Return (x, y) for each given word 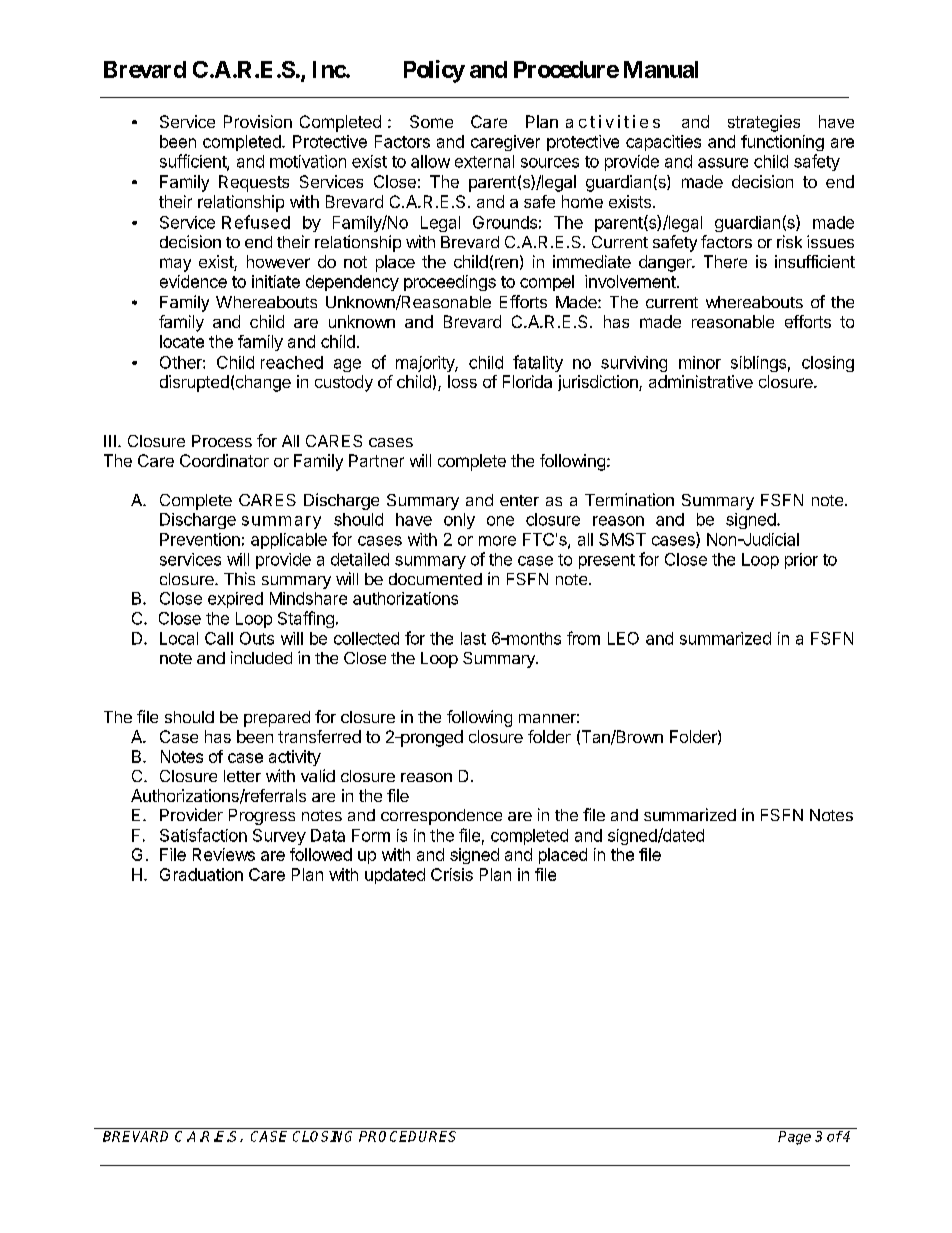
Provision (258, 121)
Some (431, 121)
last (473, 638)
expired (235, 600)
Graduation (201, 874)
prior (801, 561)
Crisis (452, 874)
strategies (764, 123)
